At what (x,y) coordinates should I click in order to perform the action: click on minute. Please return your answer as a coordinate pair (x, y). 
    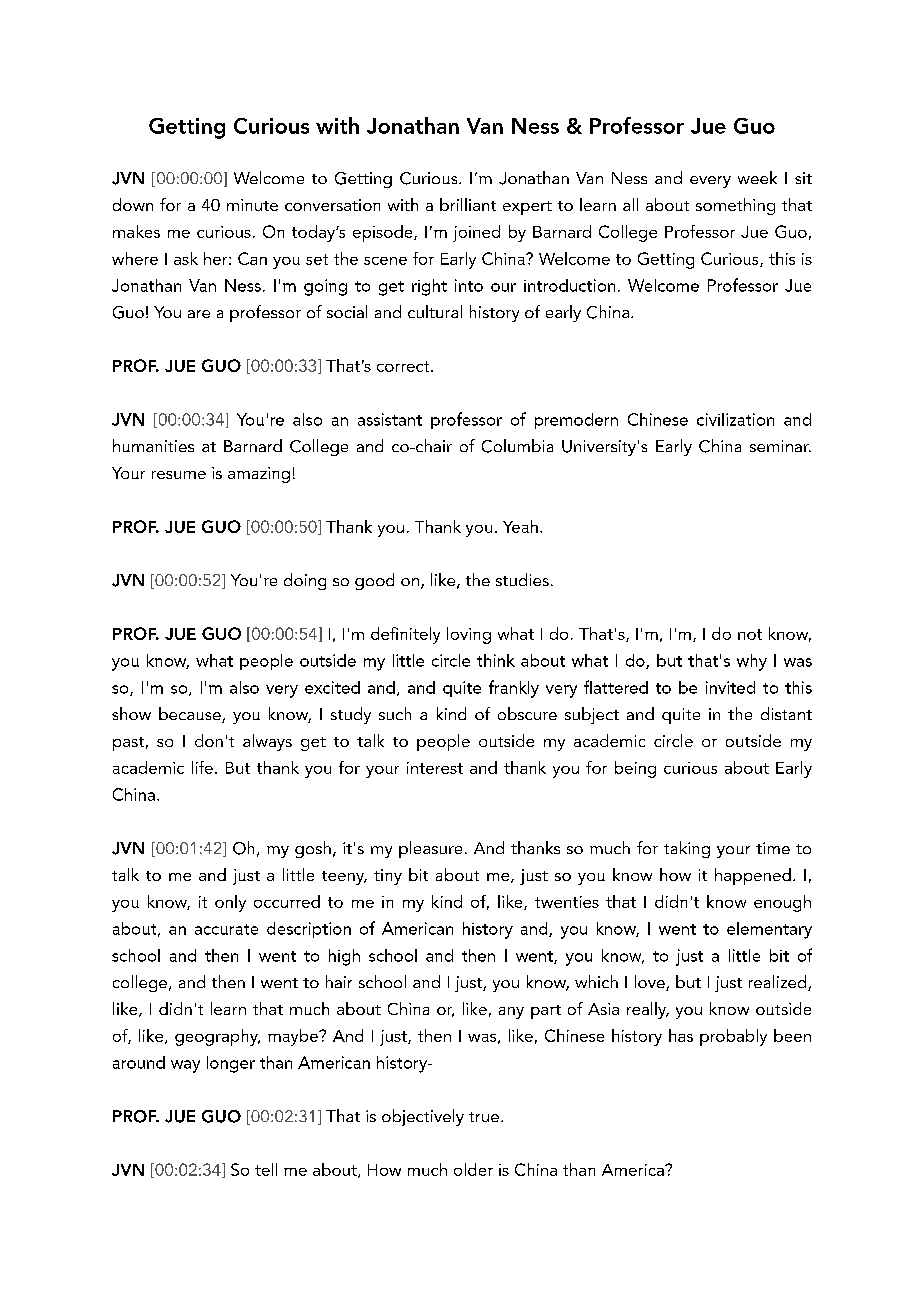
    Looking at the image, I should click on (252, 205).
